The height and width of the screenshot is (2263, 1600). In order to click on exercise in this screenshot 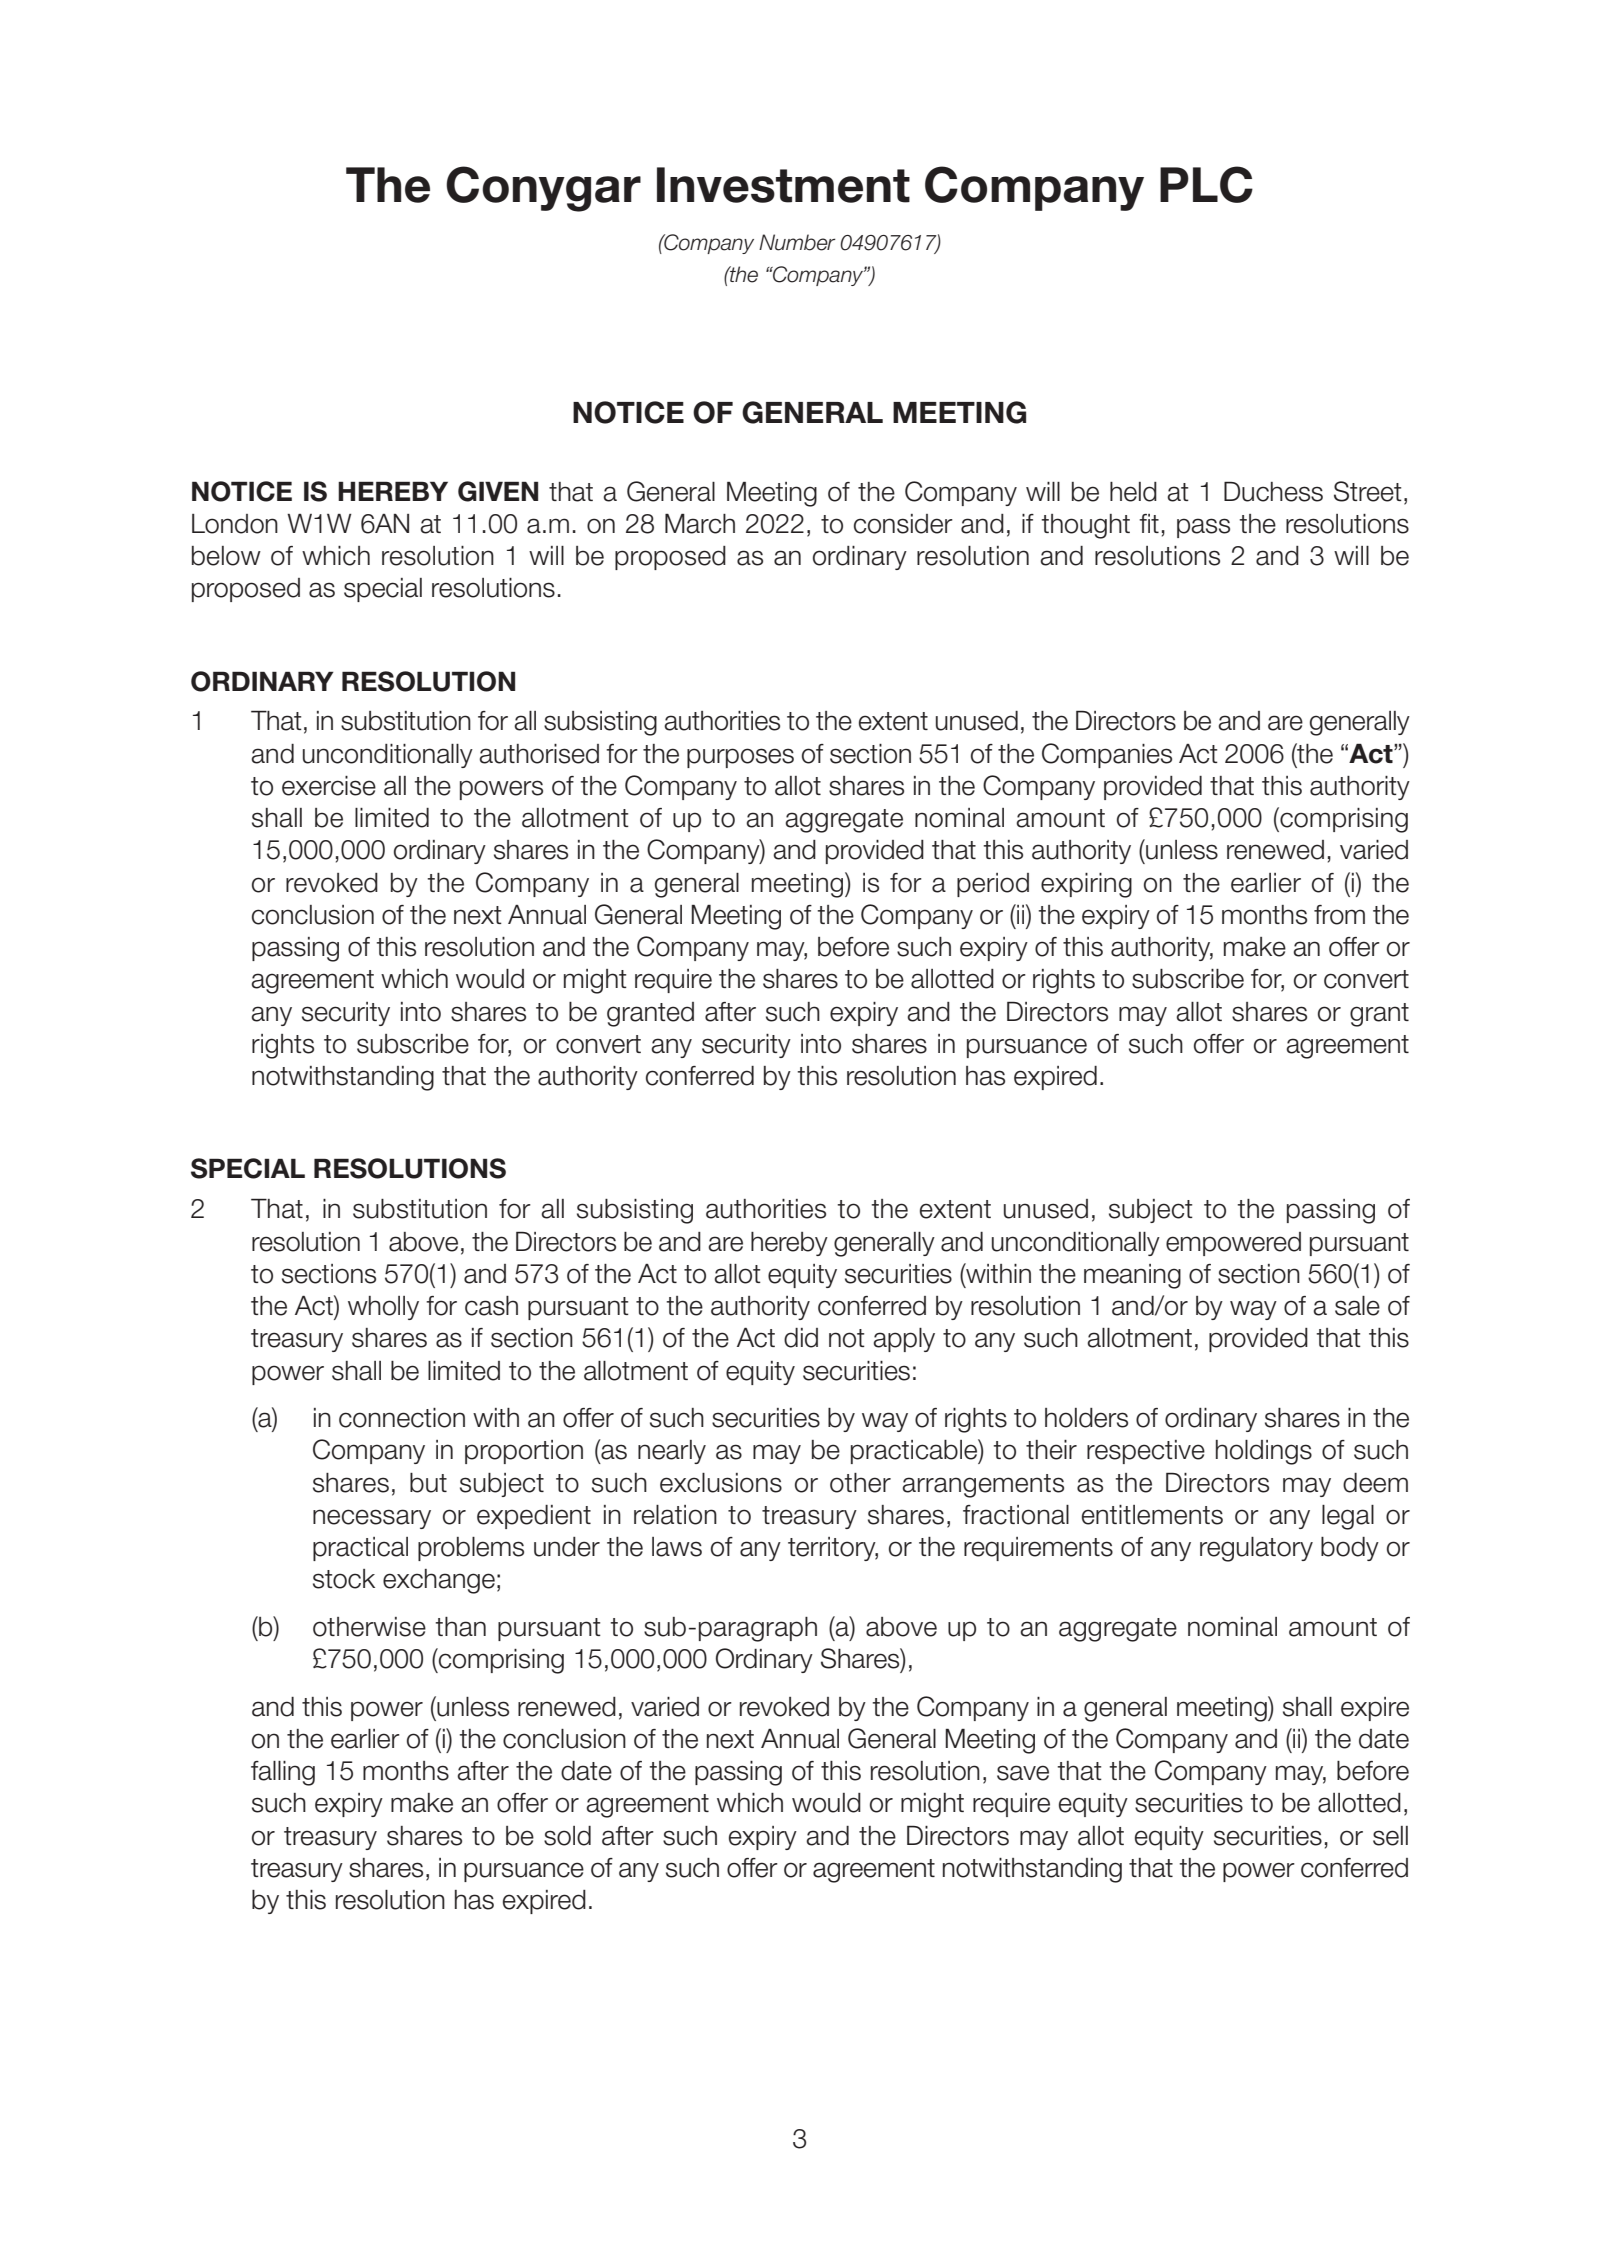, I will do `click(329, 786)`.
